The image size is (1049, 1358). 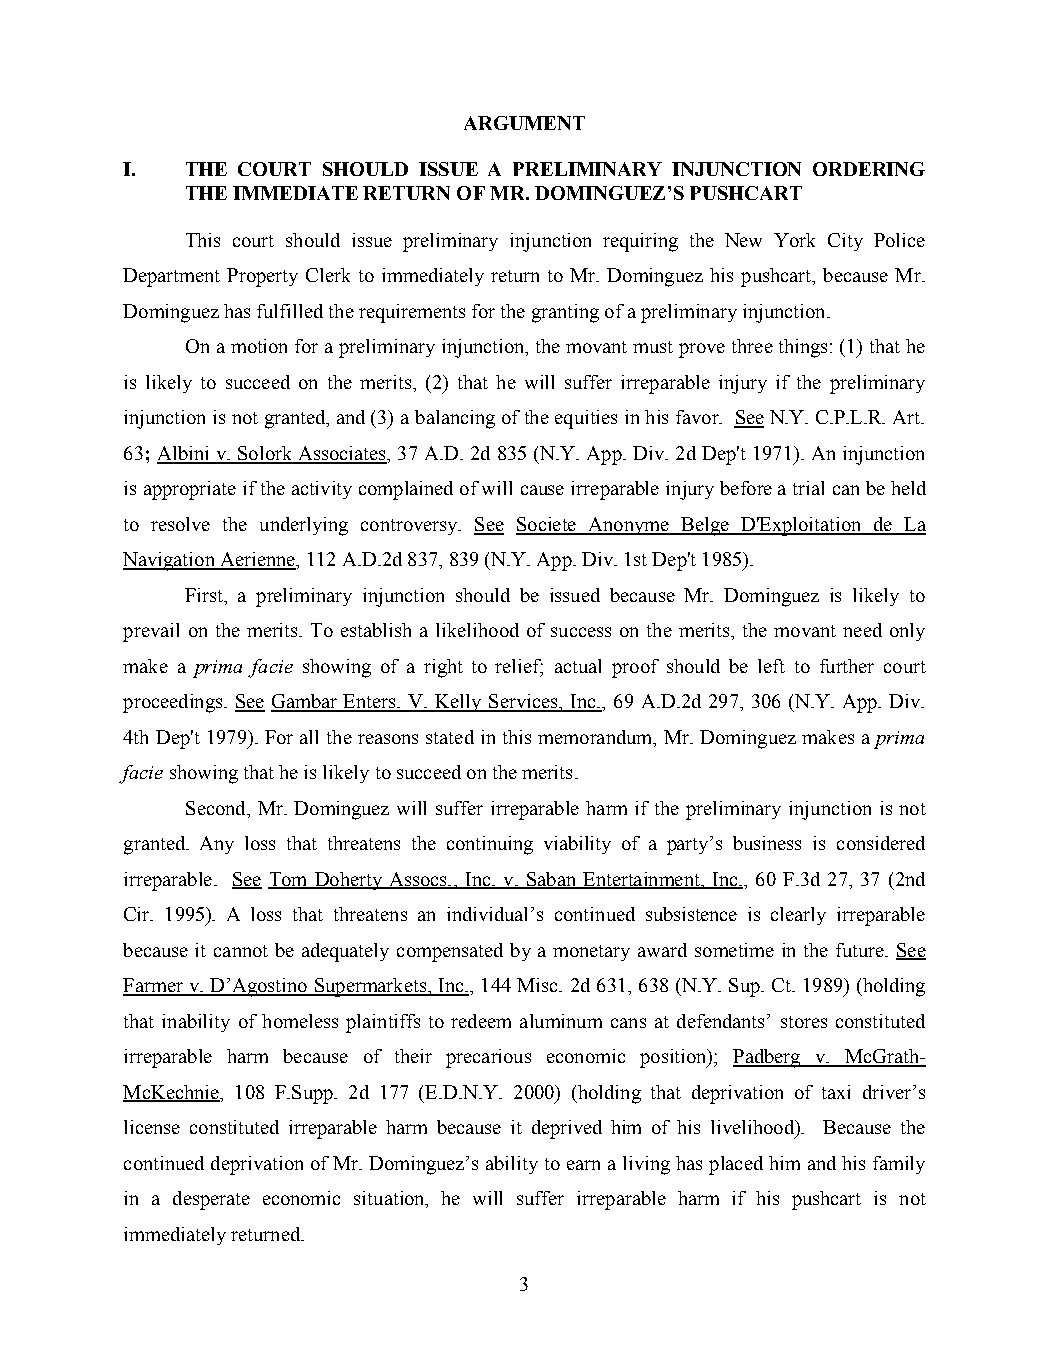 I want to click on cannot, so click(x=241, y=951).
